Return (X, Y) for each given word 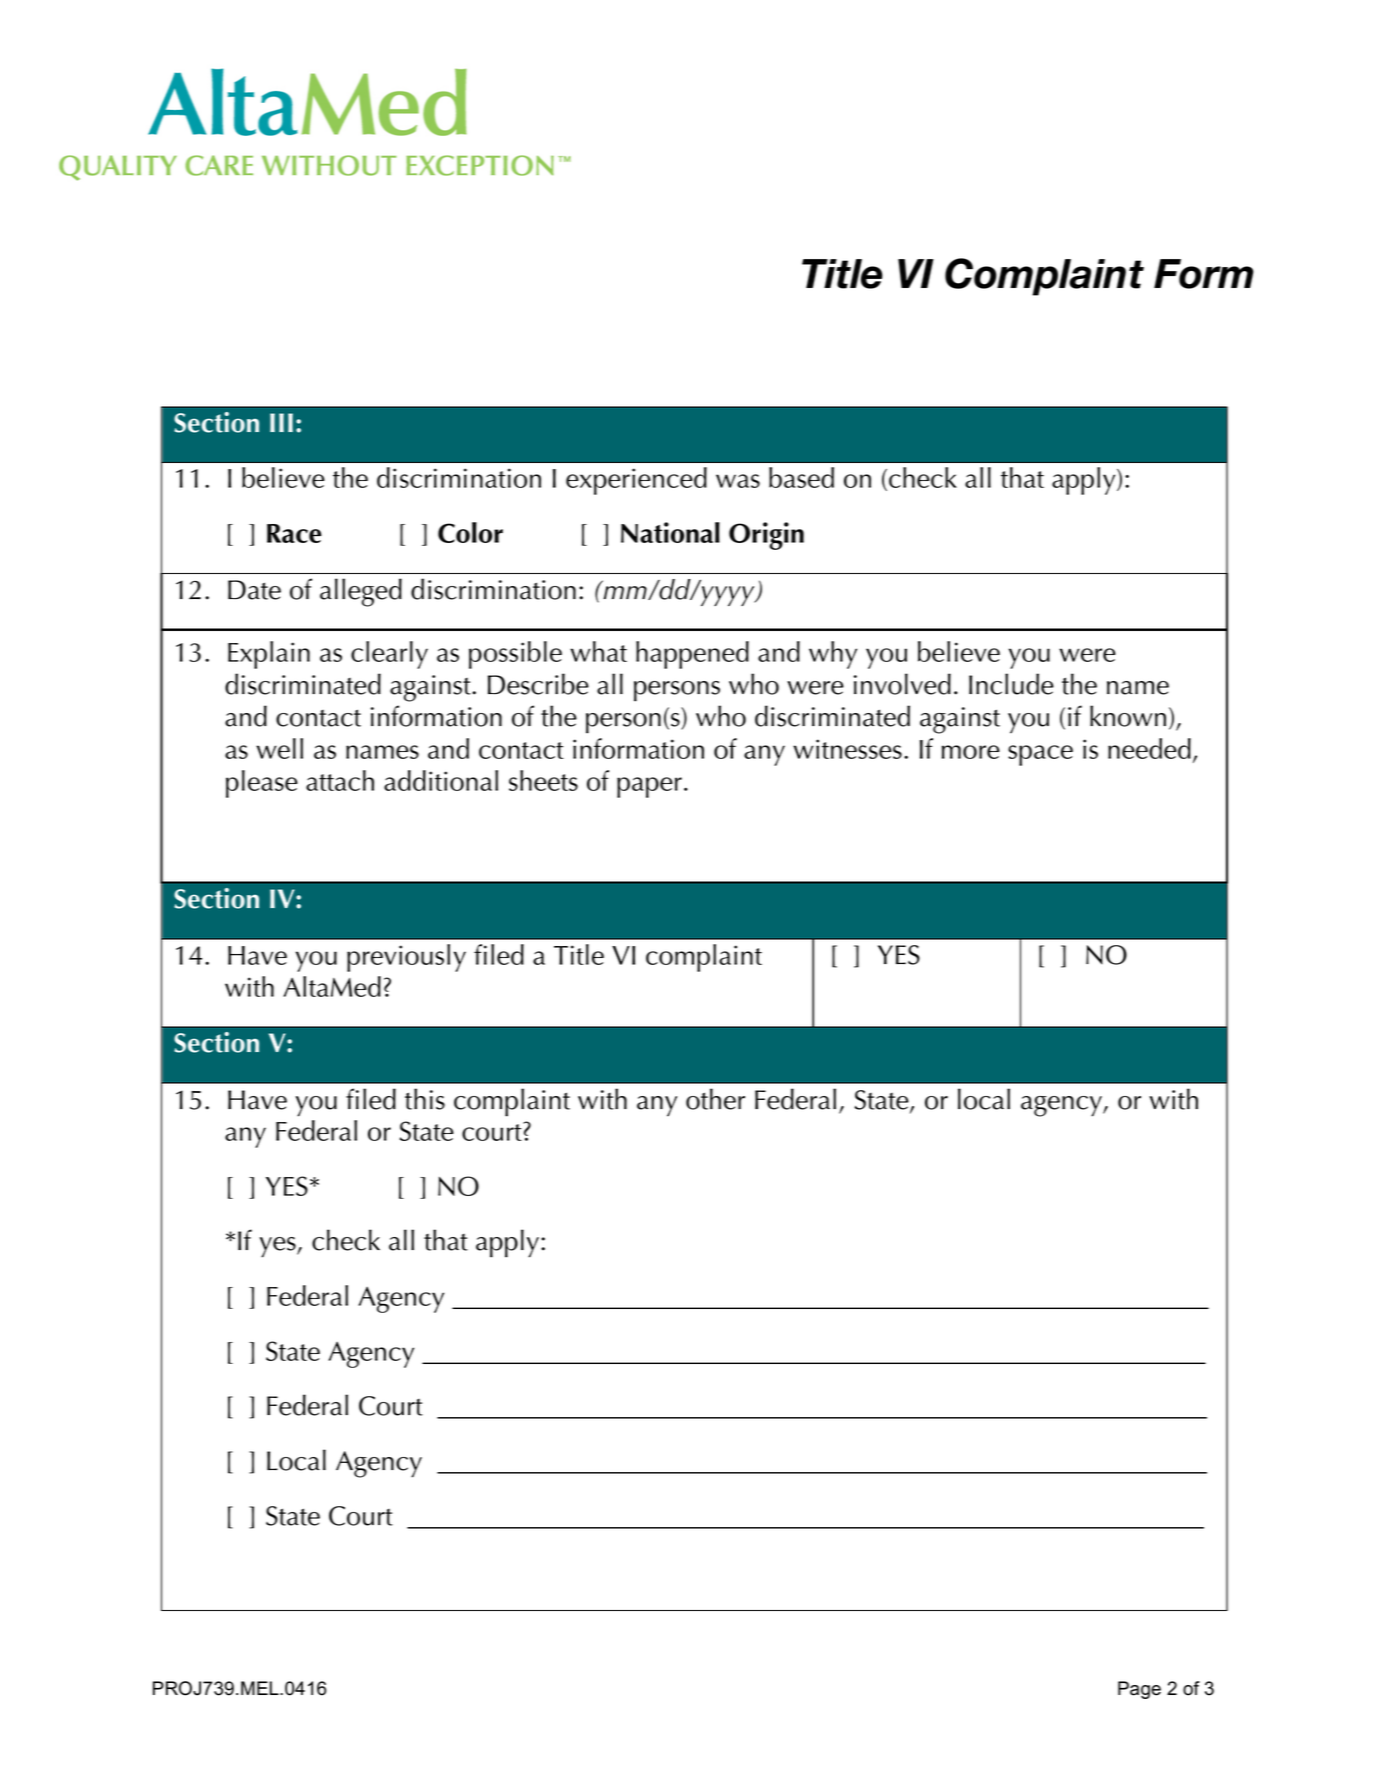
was (738, 481)
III (281, 422)
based (801, 477)
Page (1139, 1690)
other (715, 1099)
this (425, 1099)
